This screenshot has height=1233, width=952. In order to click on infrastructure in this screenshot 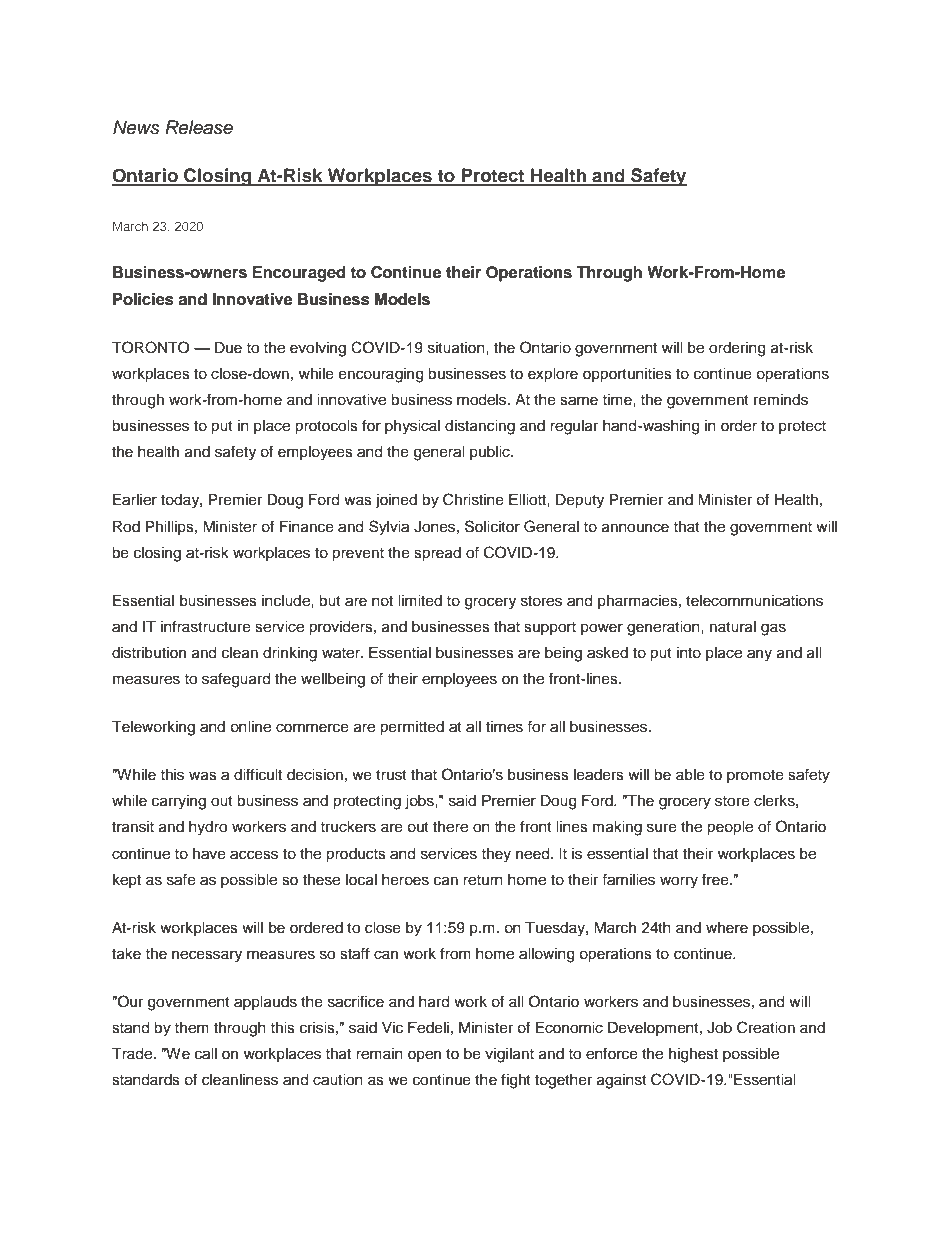, I will do `click(206, 626)`.
